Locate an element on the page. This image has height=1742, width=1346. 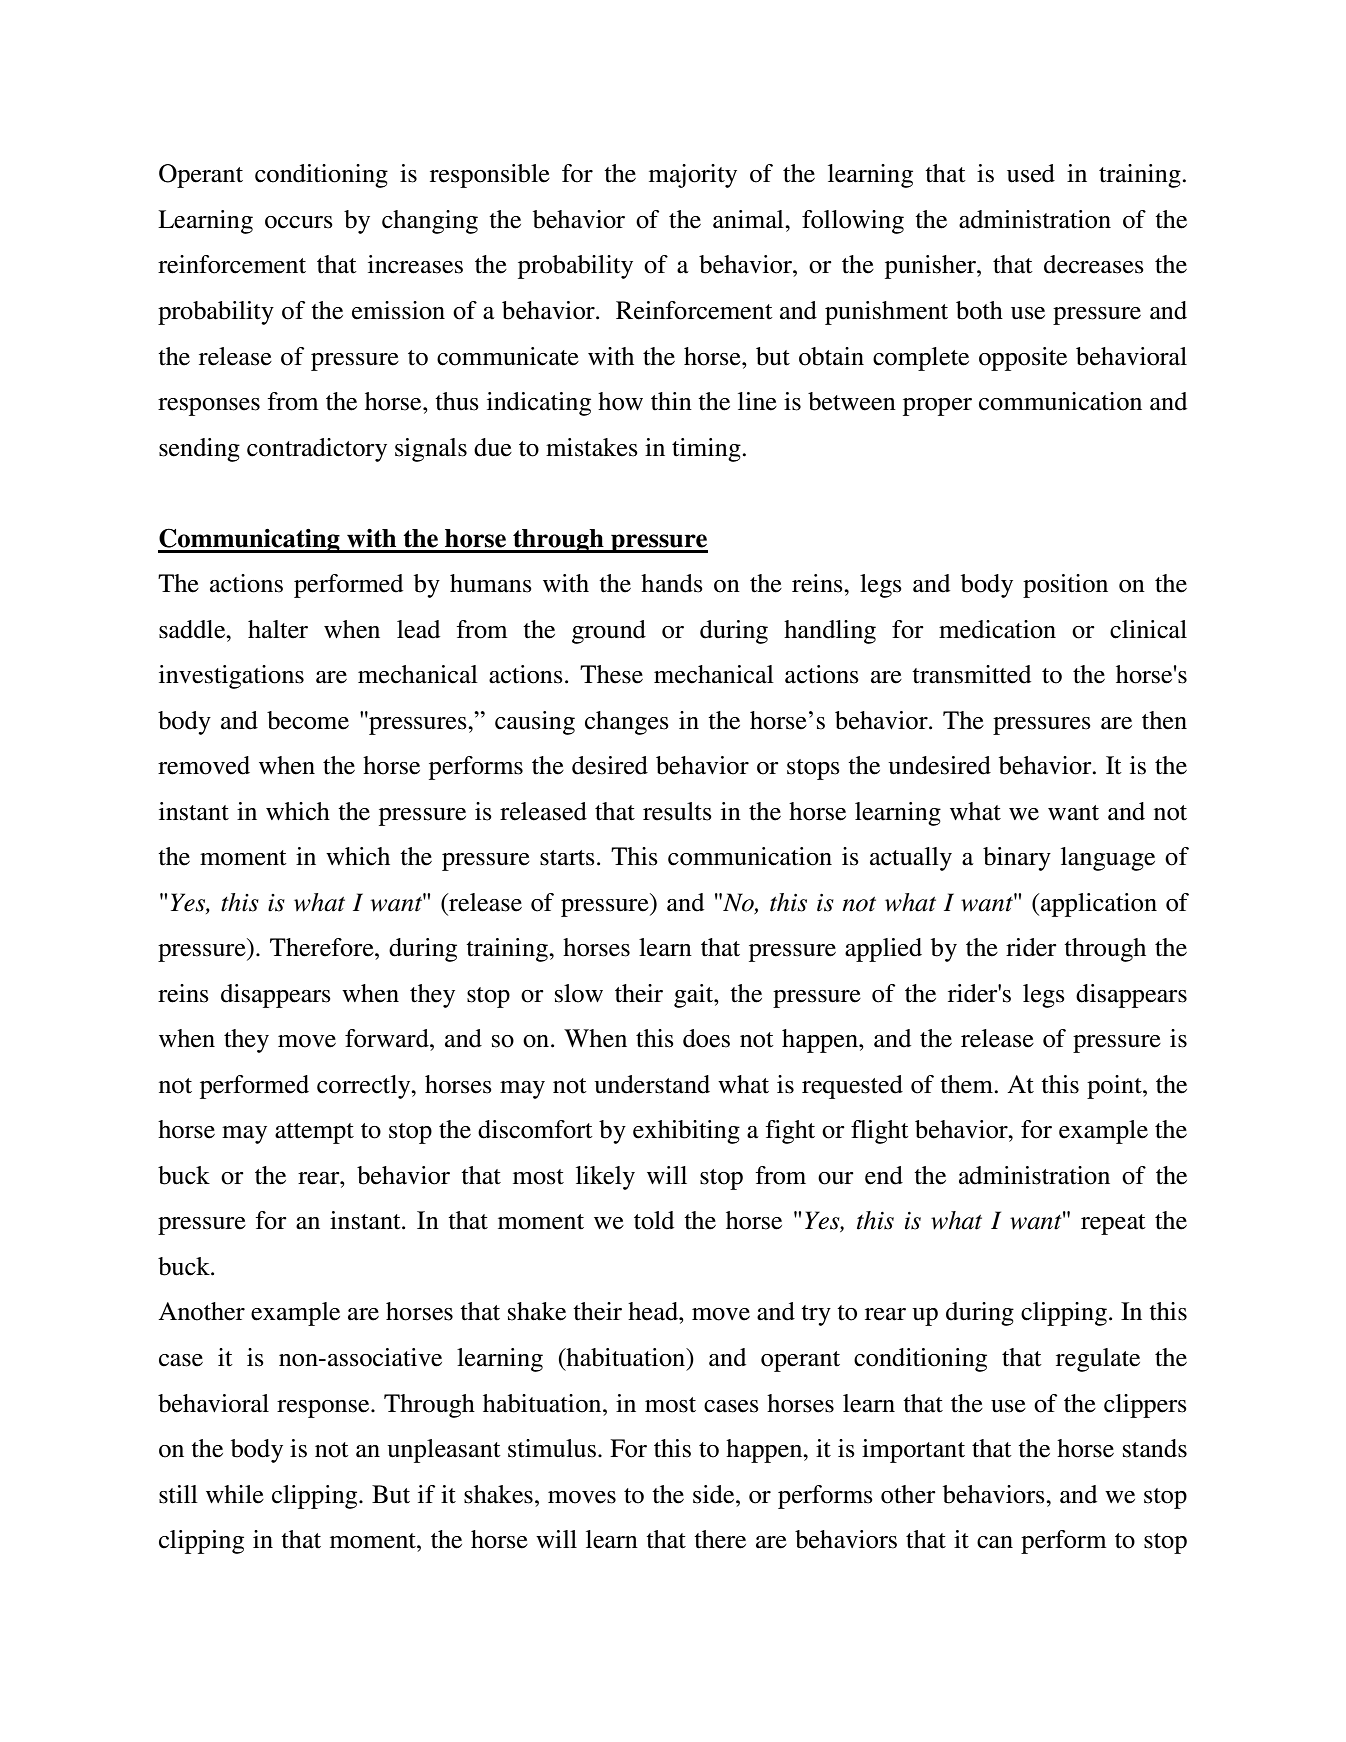
while is located at coordinates (235, 1494).
